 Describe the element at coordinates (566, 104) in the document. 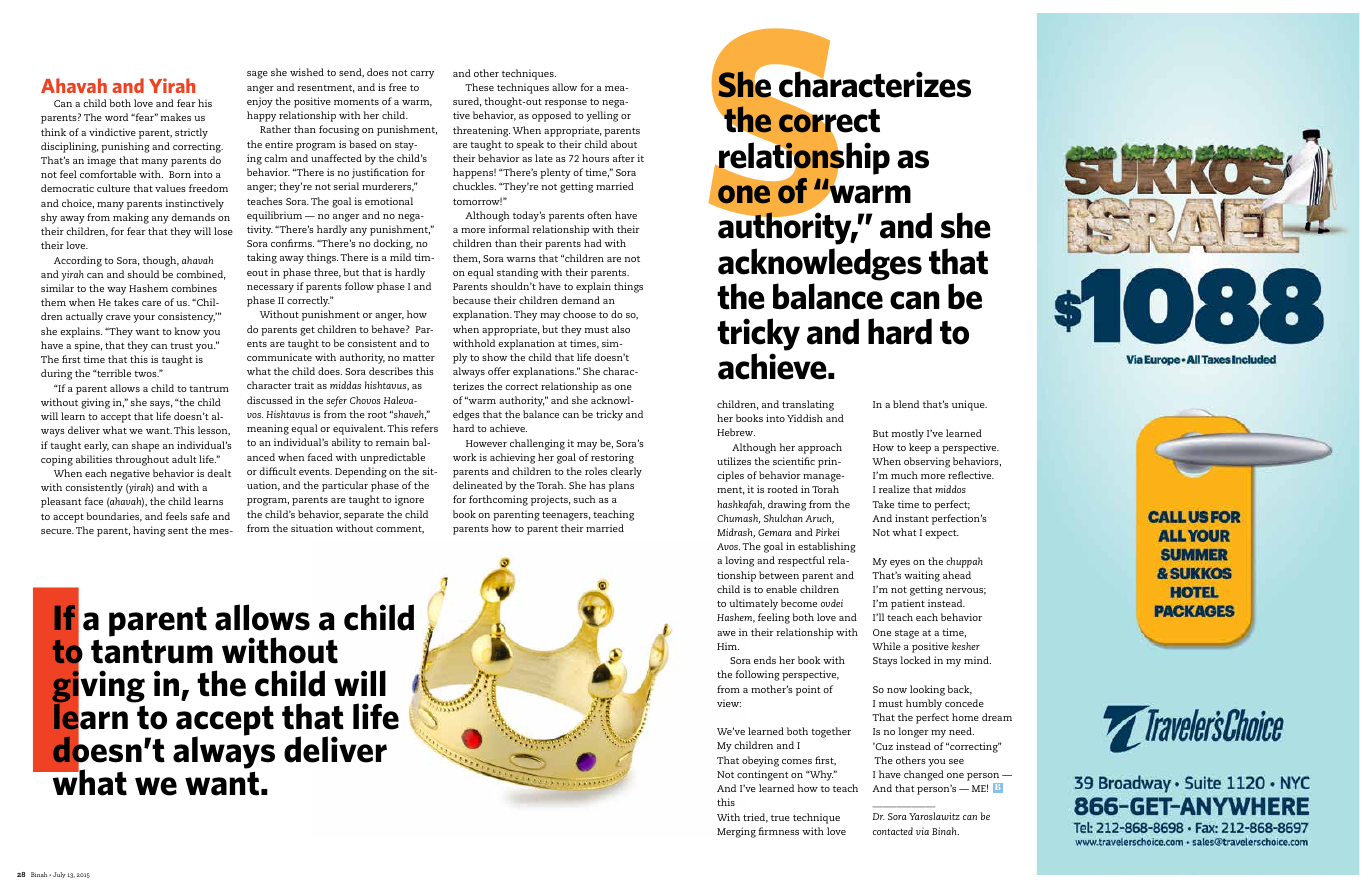

I see `response` at that location.
